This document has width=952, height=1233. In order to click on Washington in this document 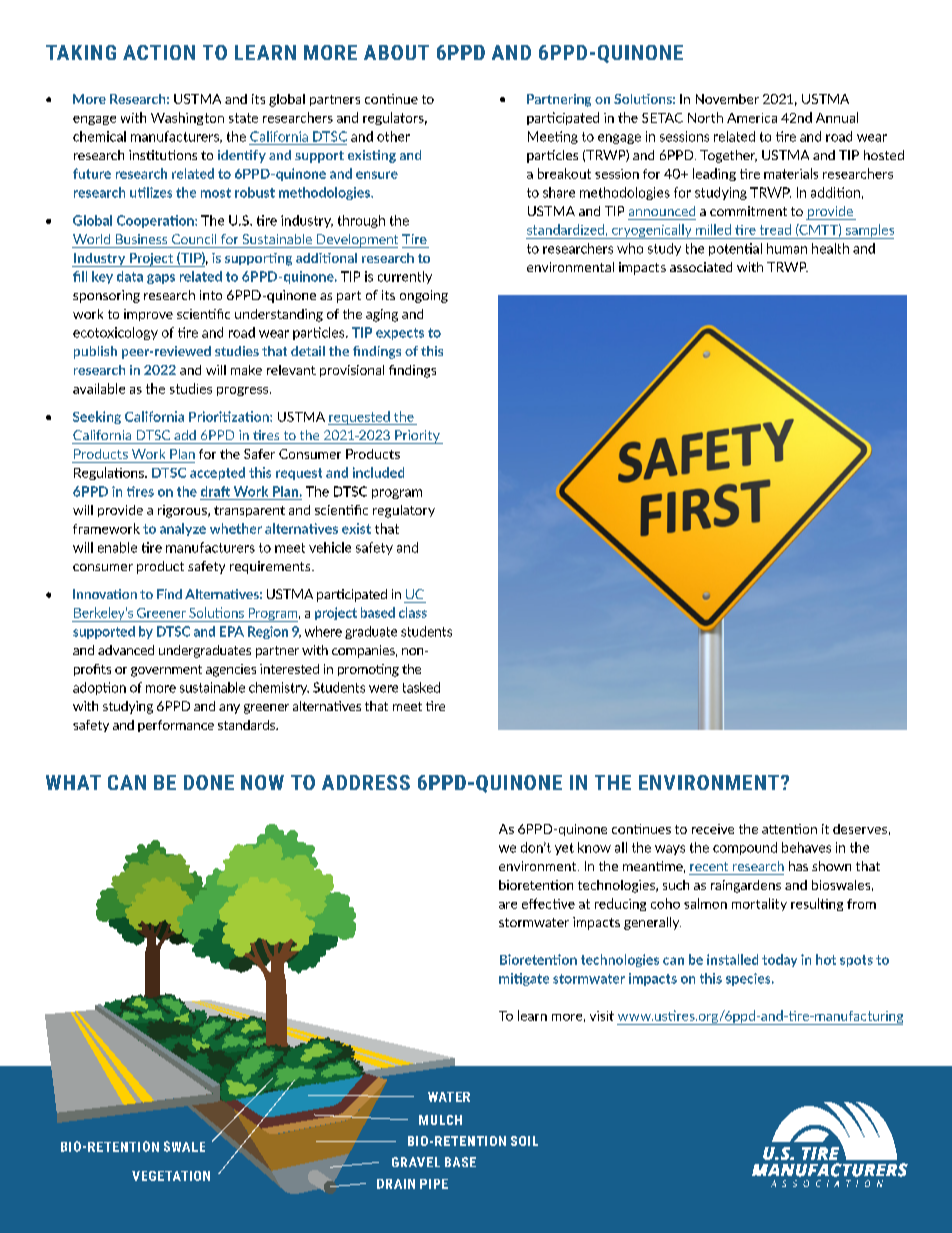, I will do `click(187, 118)`.
